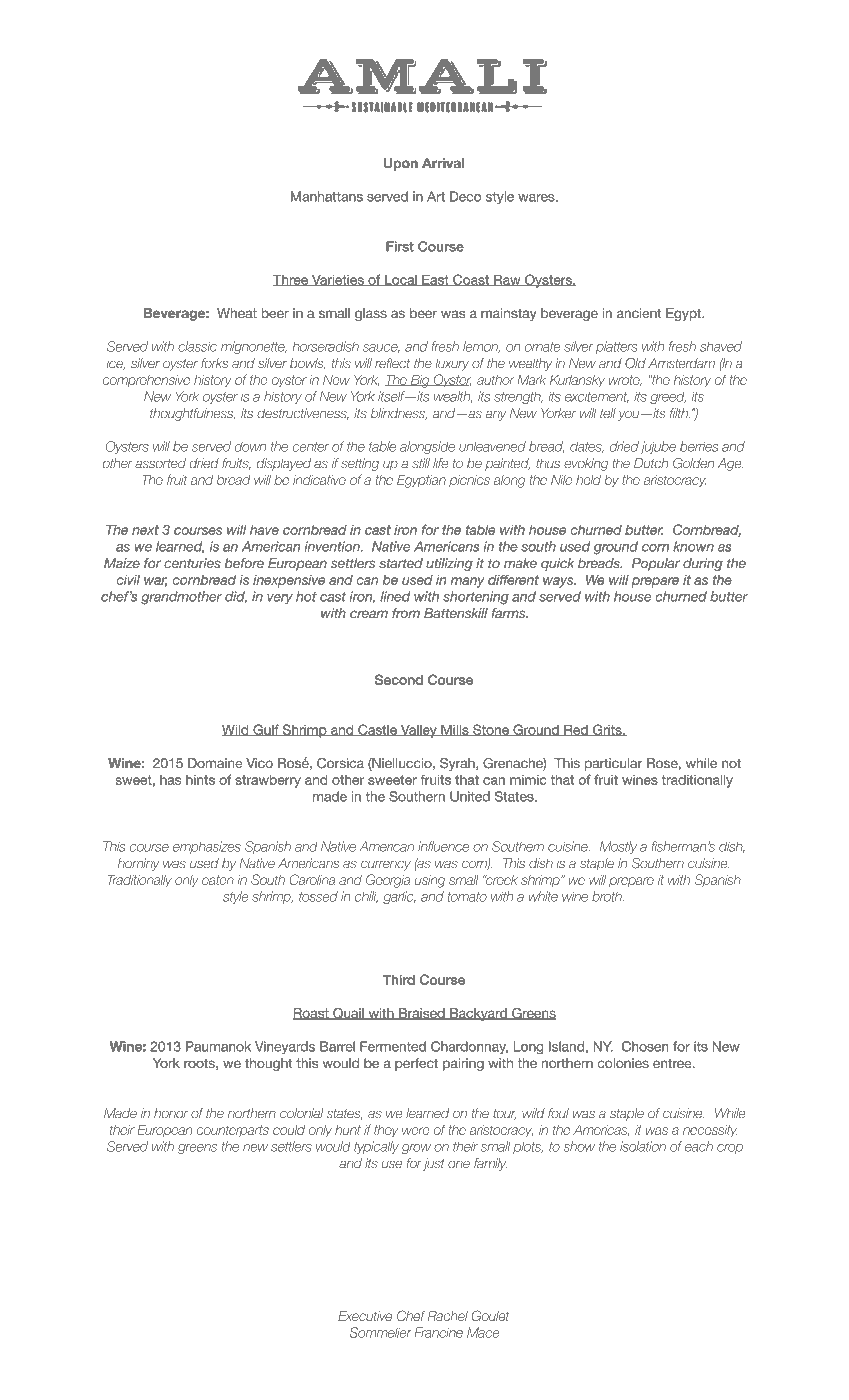  Describe the element at coordinates (448, 1316) in the image. I see `Rachel` at that location.
